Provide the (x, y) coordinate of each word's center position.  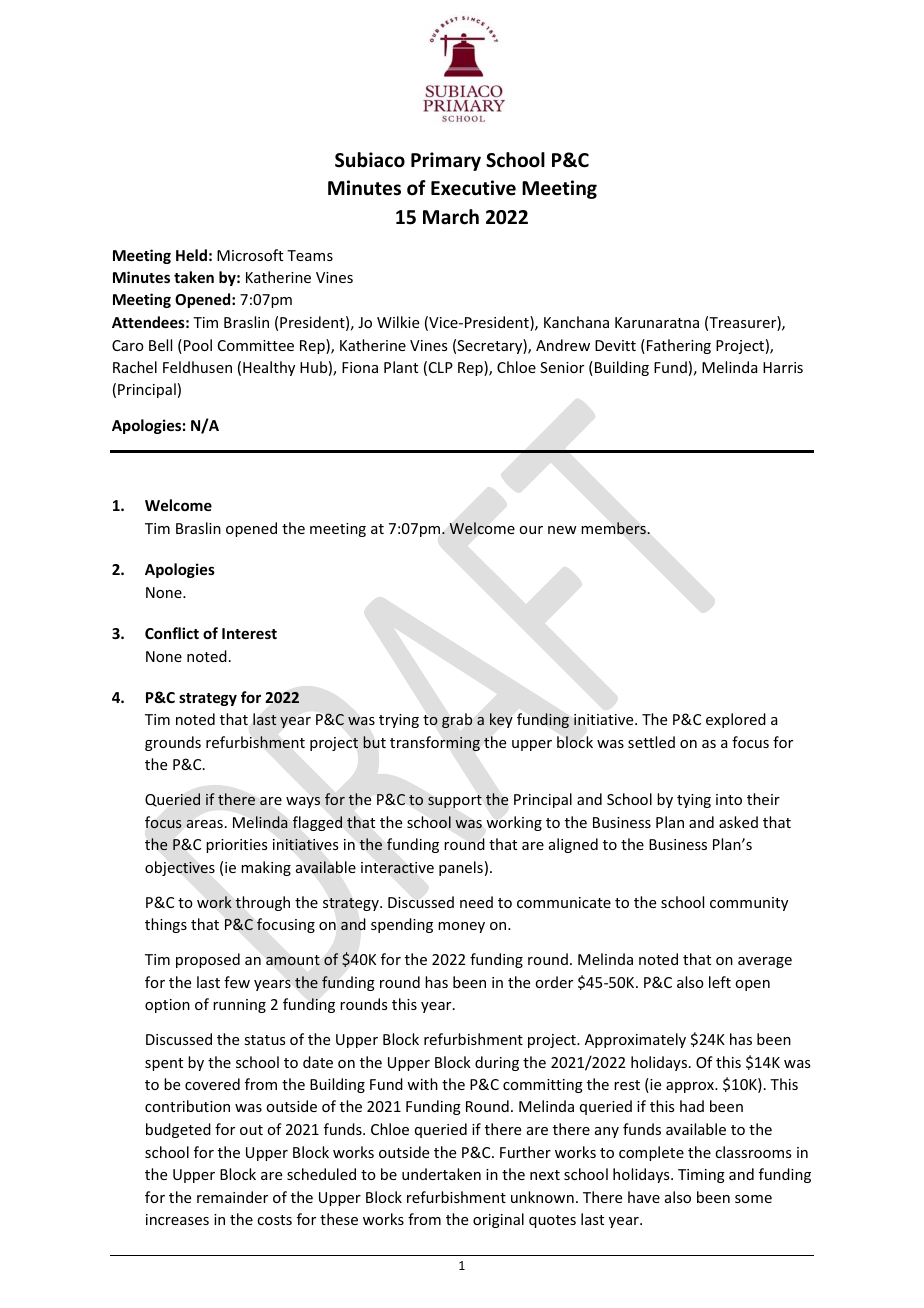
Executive (473, 188)
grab (457, 720)
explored (736, 720)
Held (191, 255)
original (498, 1220)
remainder (232, 1197)
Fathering (679, 346)
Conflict (172, 633)
